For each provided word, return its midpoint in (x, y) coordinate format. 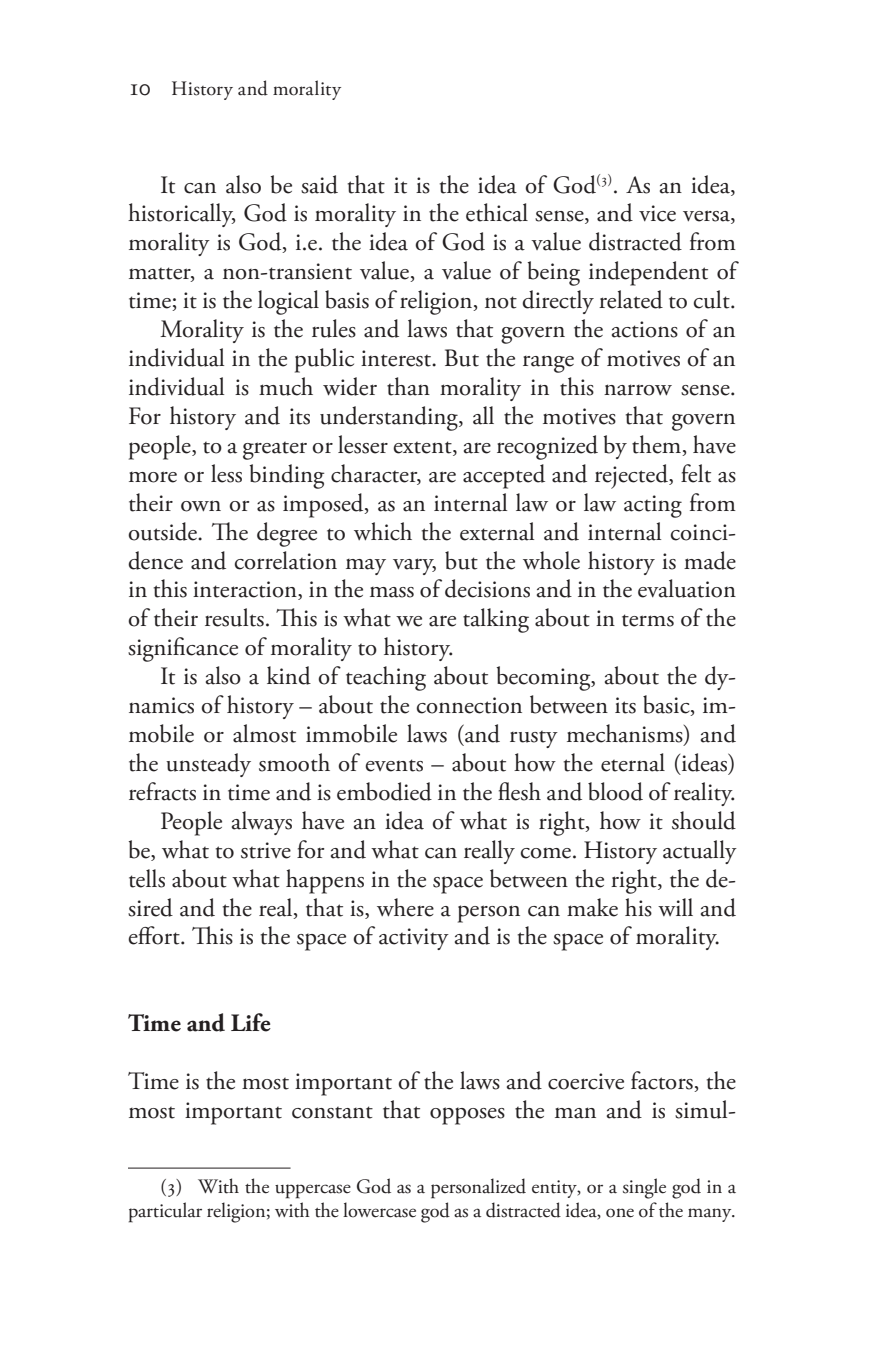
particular (165, 1212)
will (675, 907)
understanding (390, 418)
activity (414, 939)
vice (657, 213)
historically (181, 215)
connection (469, 705)
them (658, 445)
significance (183, 649)
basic (667, 705)
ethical (497, 212)
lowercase (379, 1210)
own (201, 506)
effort (155, 935)
